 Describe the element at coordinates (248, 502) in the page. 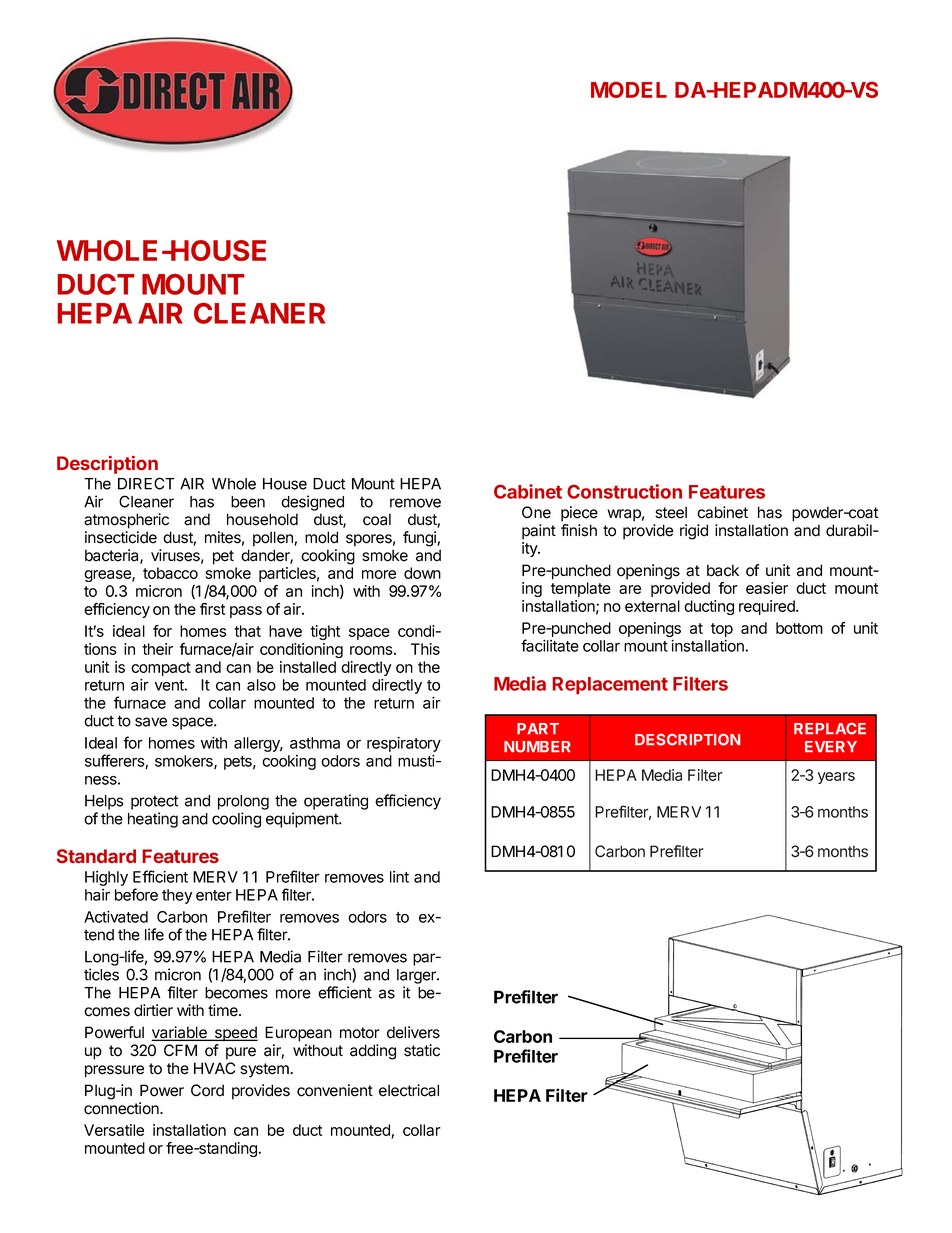

I see `been` at that location.
